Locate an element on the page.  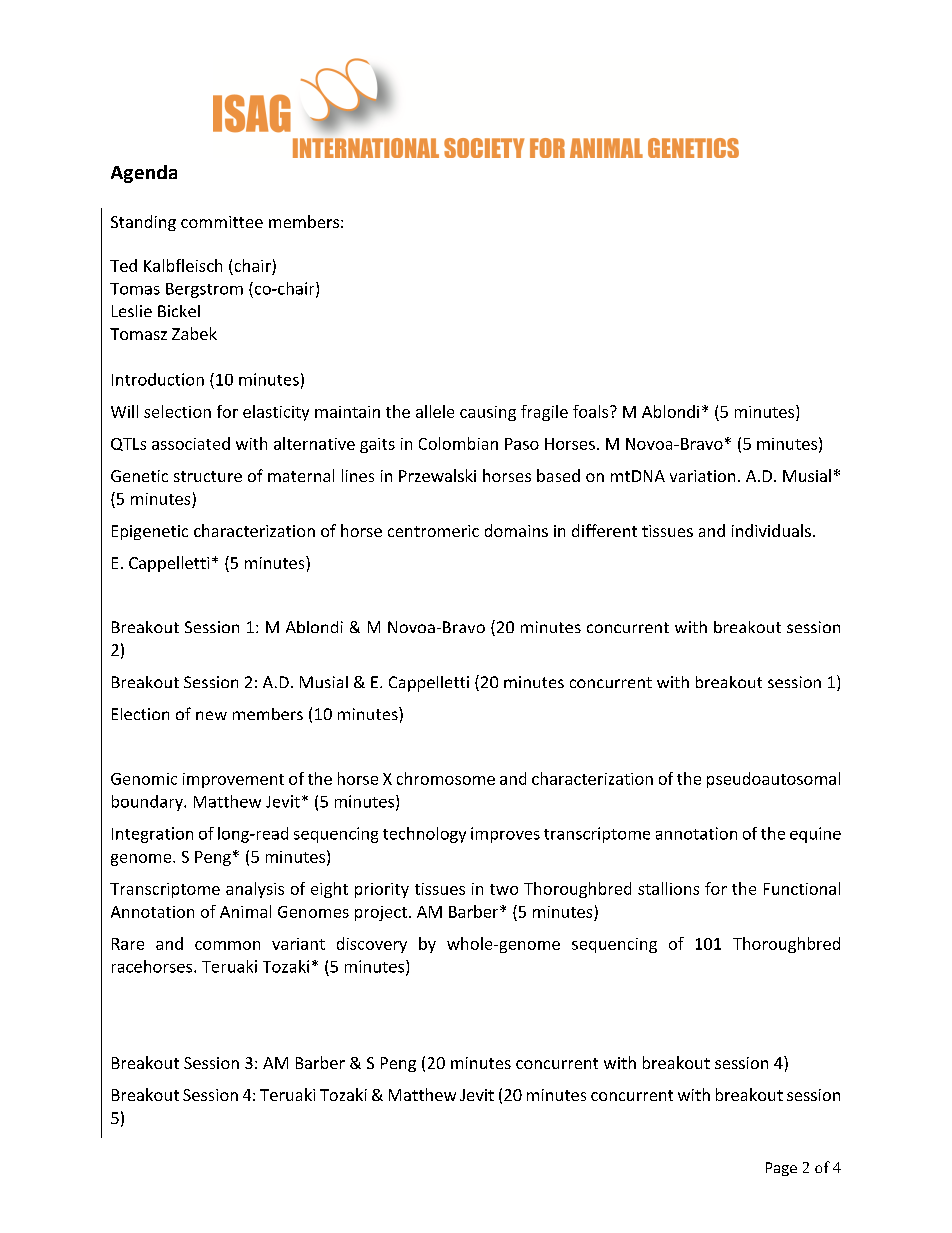
common is located at coordinates (227, 945).
